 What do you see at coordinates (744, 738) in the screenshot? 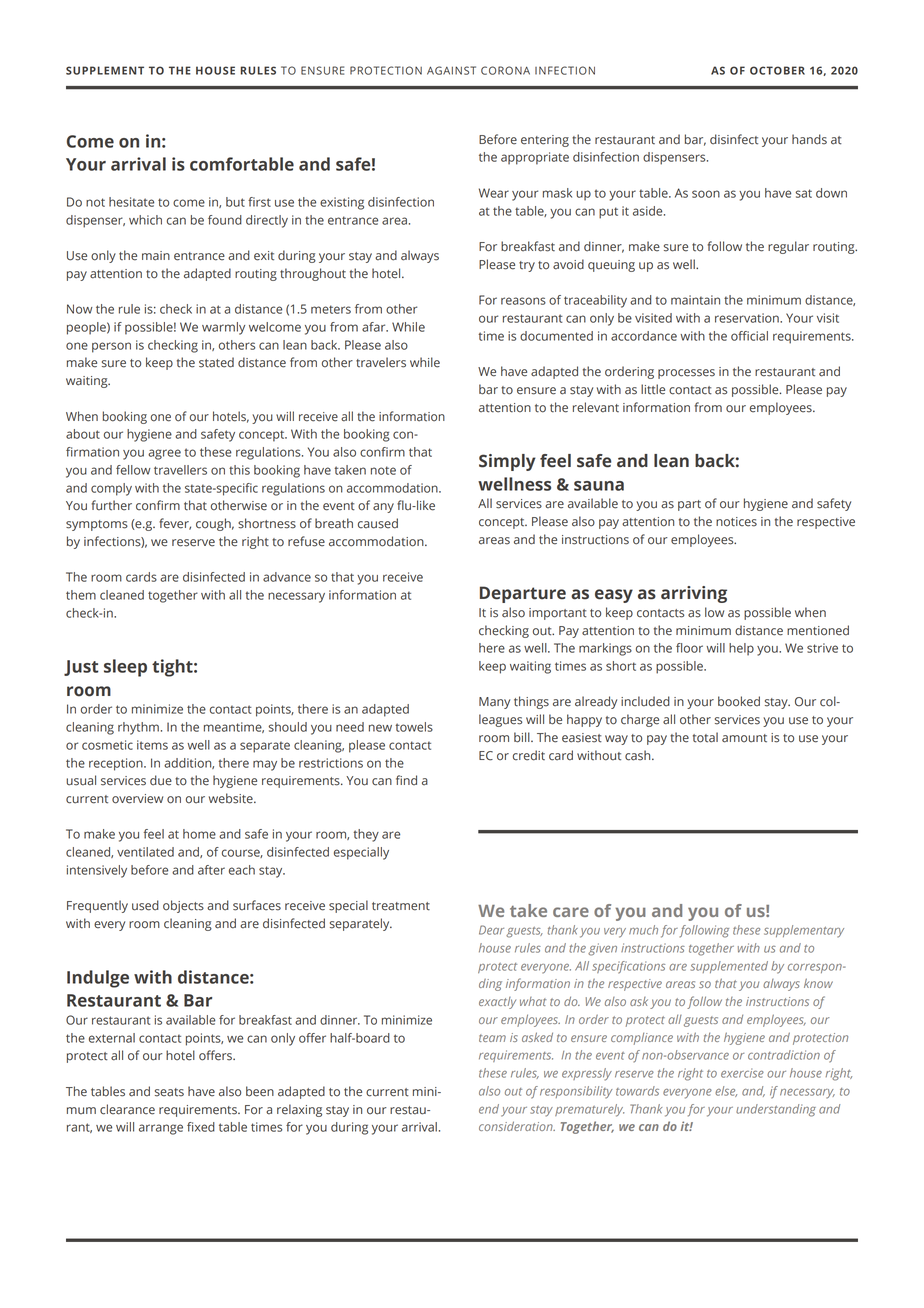
I see `amount` at bounding box center [744, 738].
